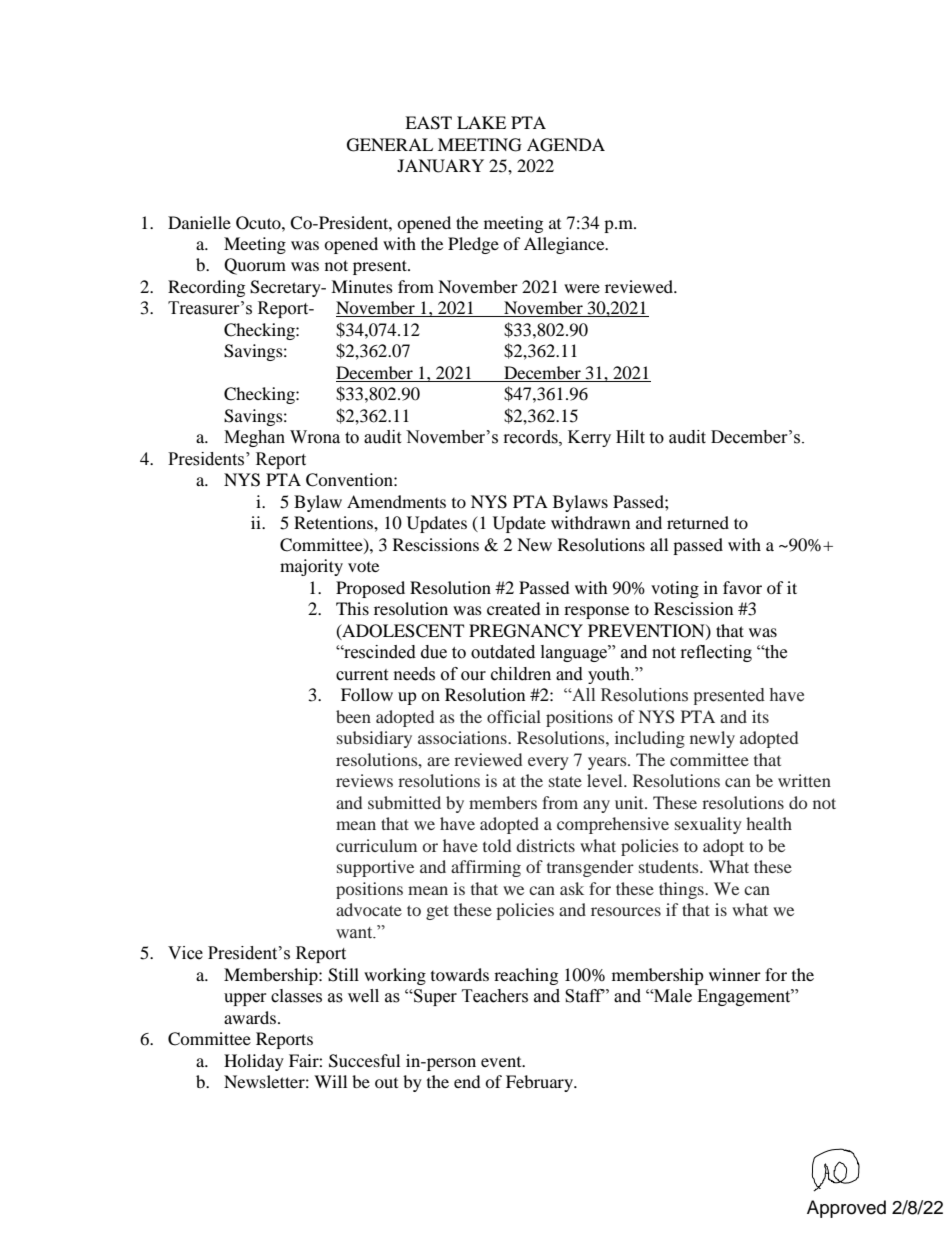 This screenshot has width=952, height=1233. What do you see at coordinates (362, 675) in the screenshot?
I see `current` at bounding box center [362, 675].
